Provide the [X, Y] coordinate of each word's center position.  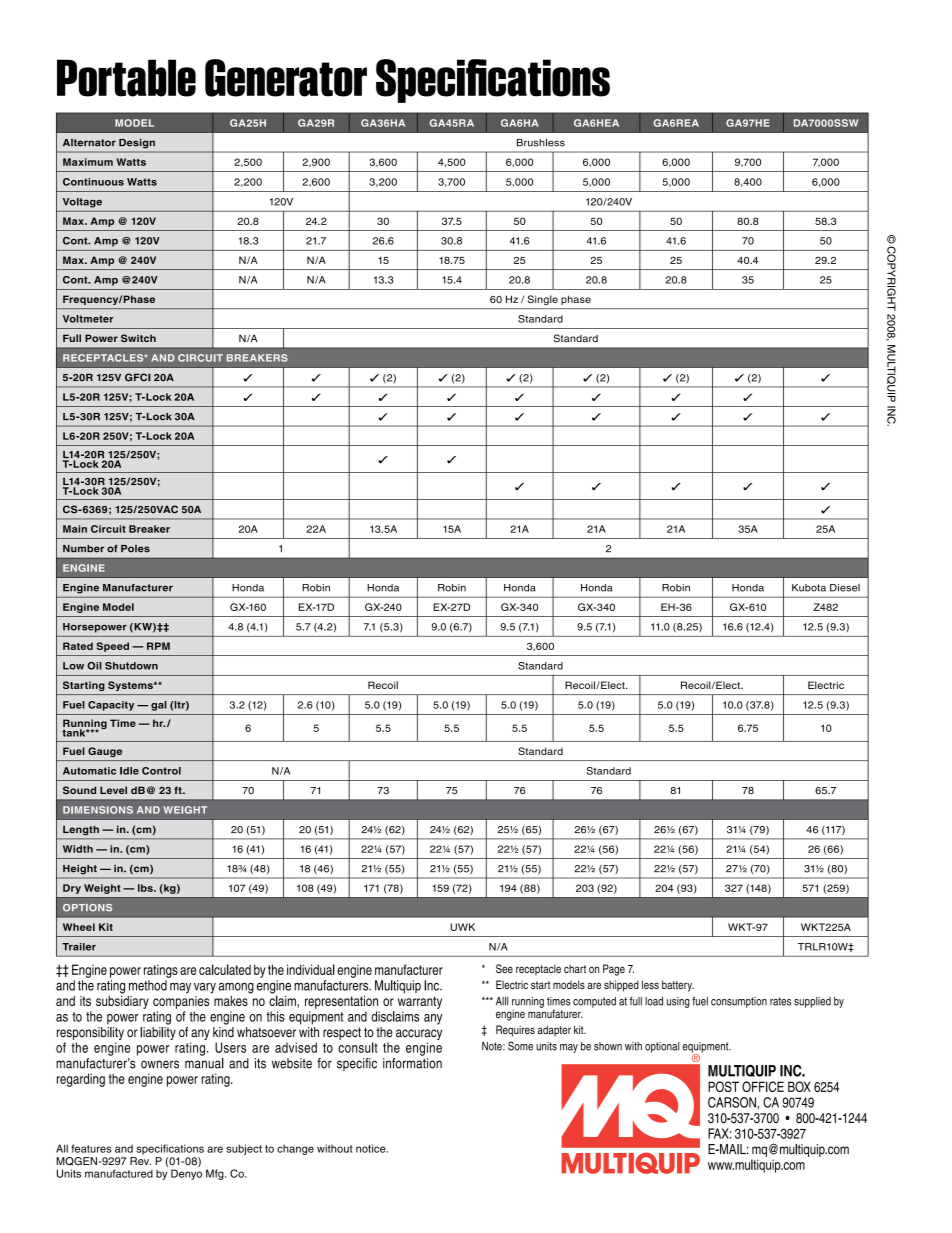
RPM [158, 646]
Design [137, 143]
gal [159, 706]
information [412, 1063]
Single [543, 300]
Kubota [809, 588]
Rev [140, 1161]
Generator [286, 78]
